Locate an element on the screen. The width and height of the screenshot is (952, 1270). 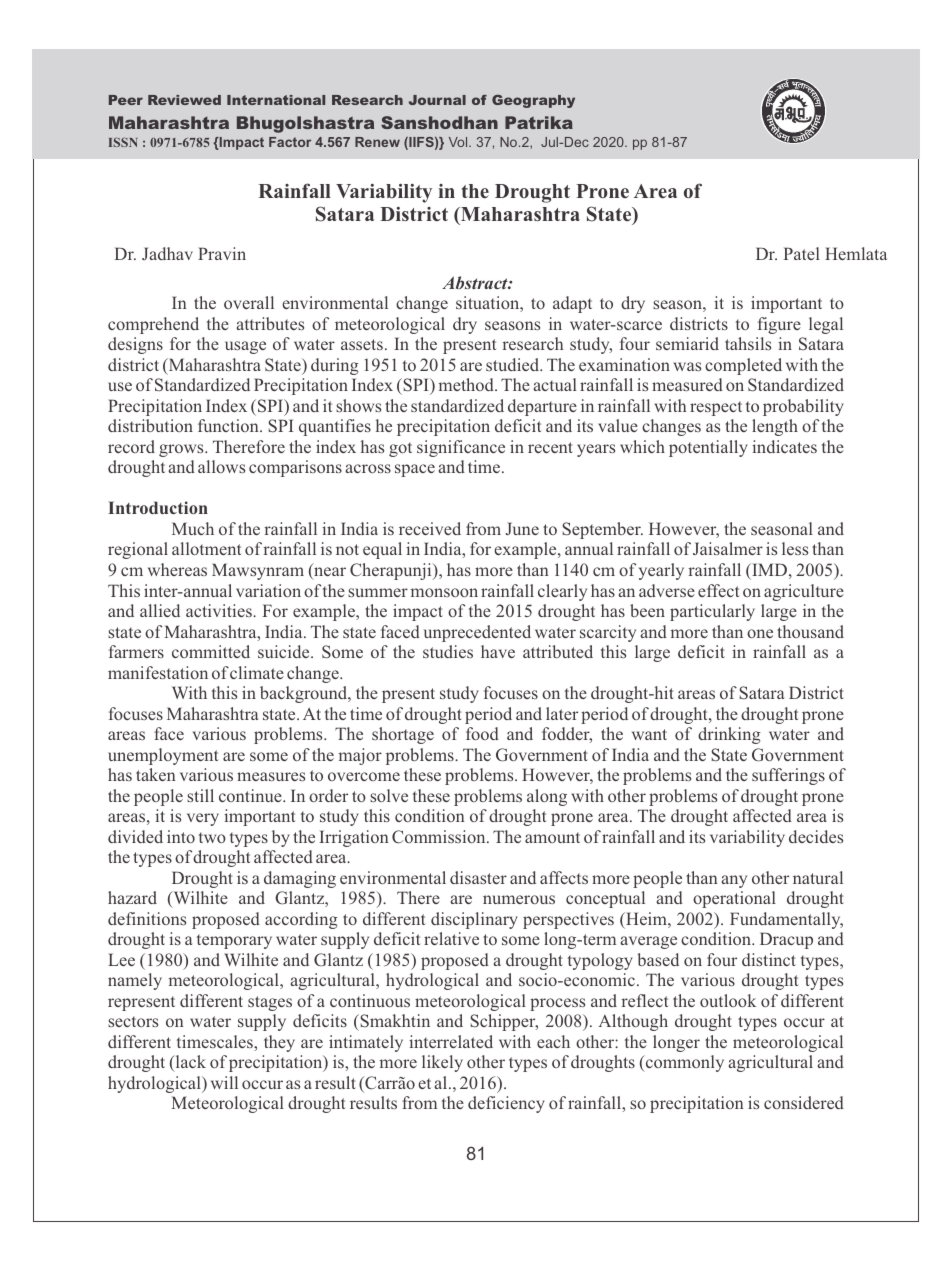
will is located at coordinates (224, 1082).
